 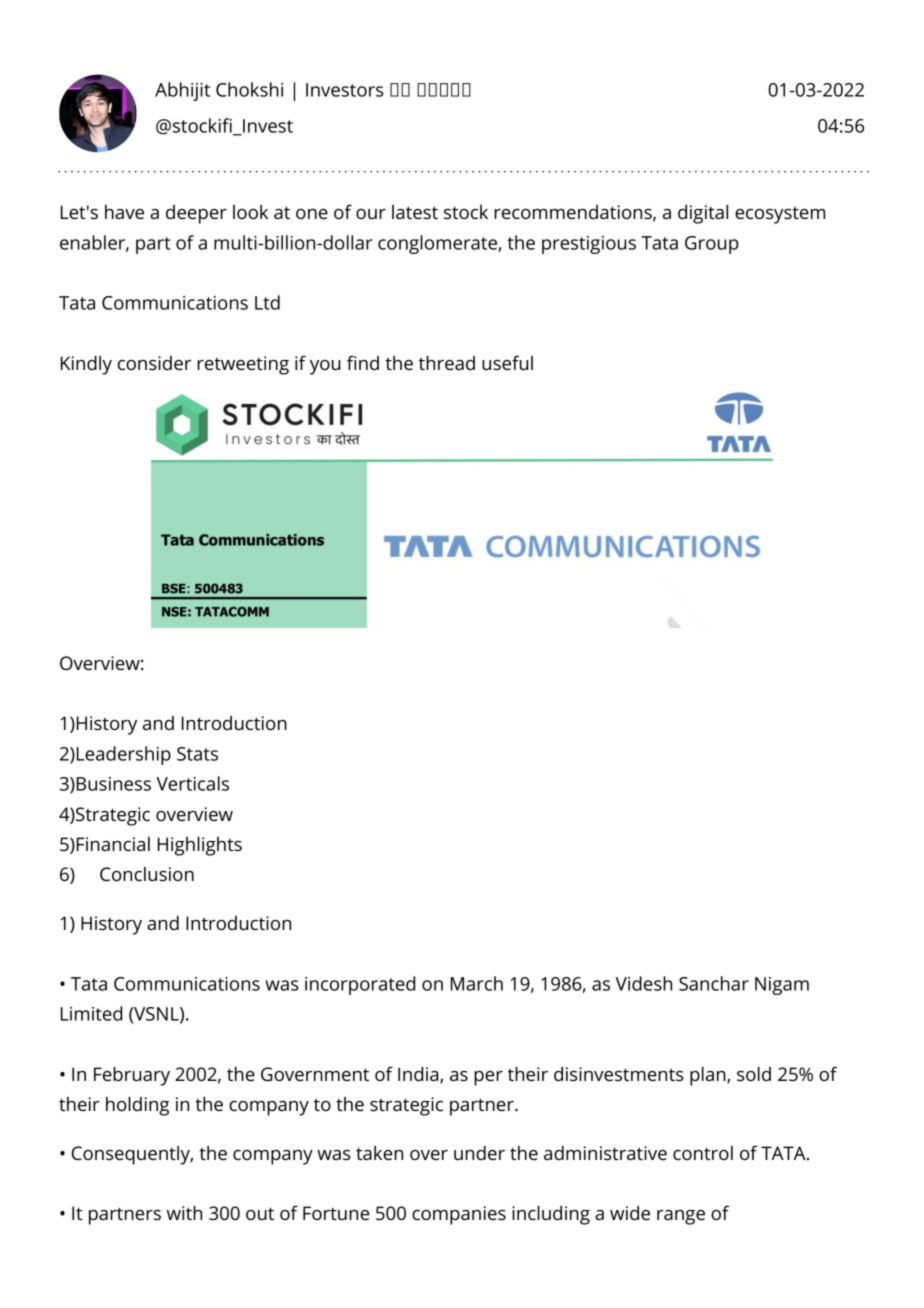 What do you see at coordinates (199, 846) in the document?
I see `Highlights` at bounding box center [199, 846].
